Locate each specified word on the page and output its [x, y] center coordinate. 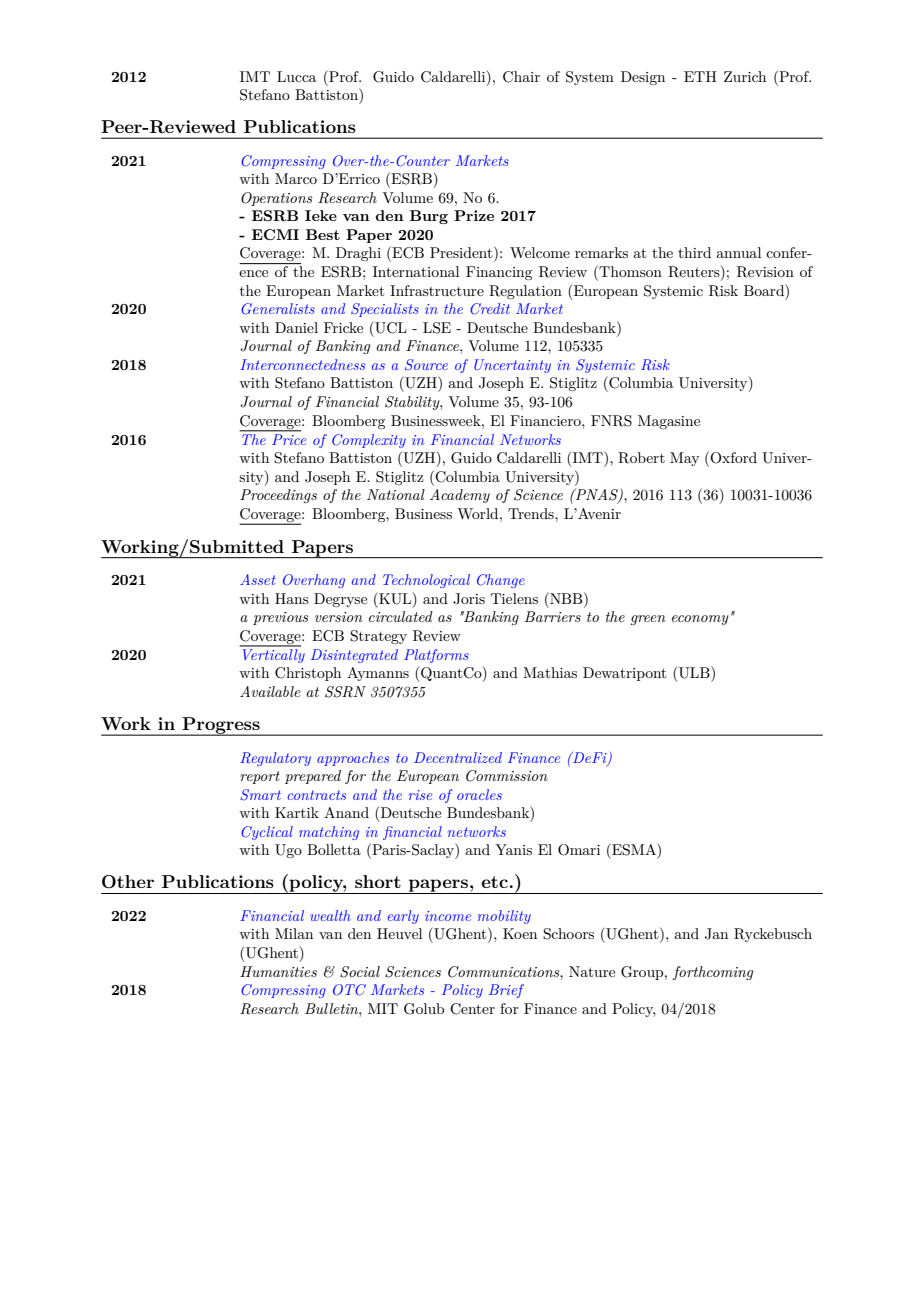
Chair [521, 77]
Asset [258, 579]
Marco [296, 178]
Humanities [278, 971]
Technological [426, 581]
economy [700, 620]
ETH [700, 76]
